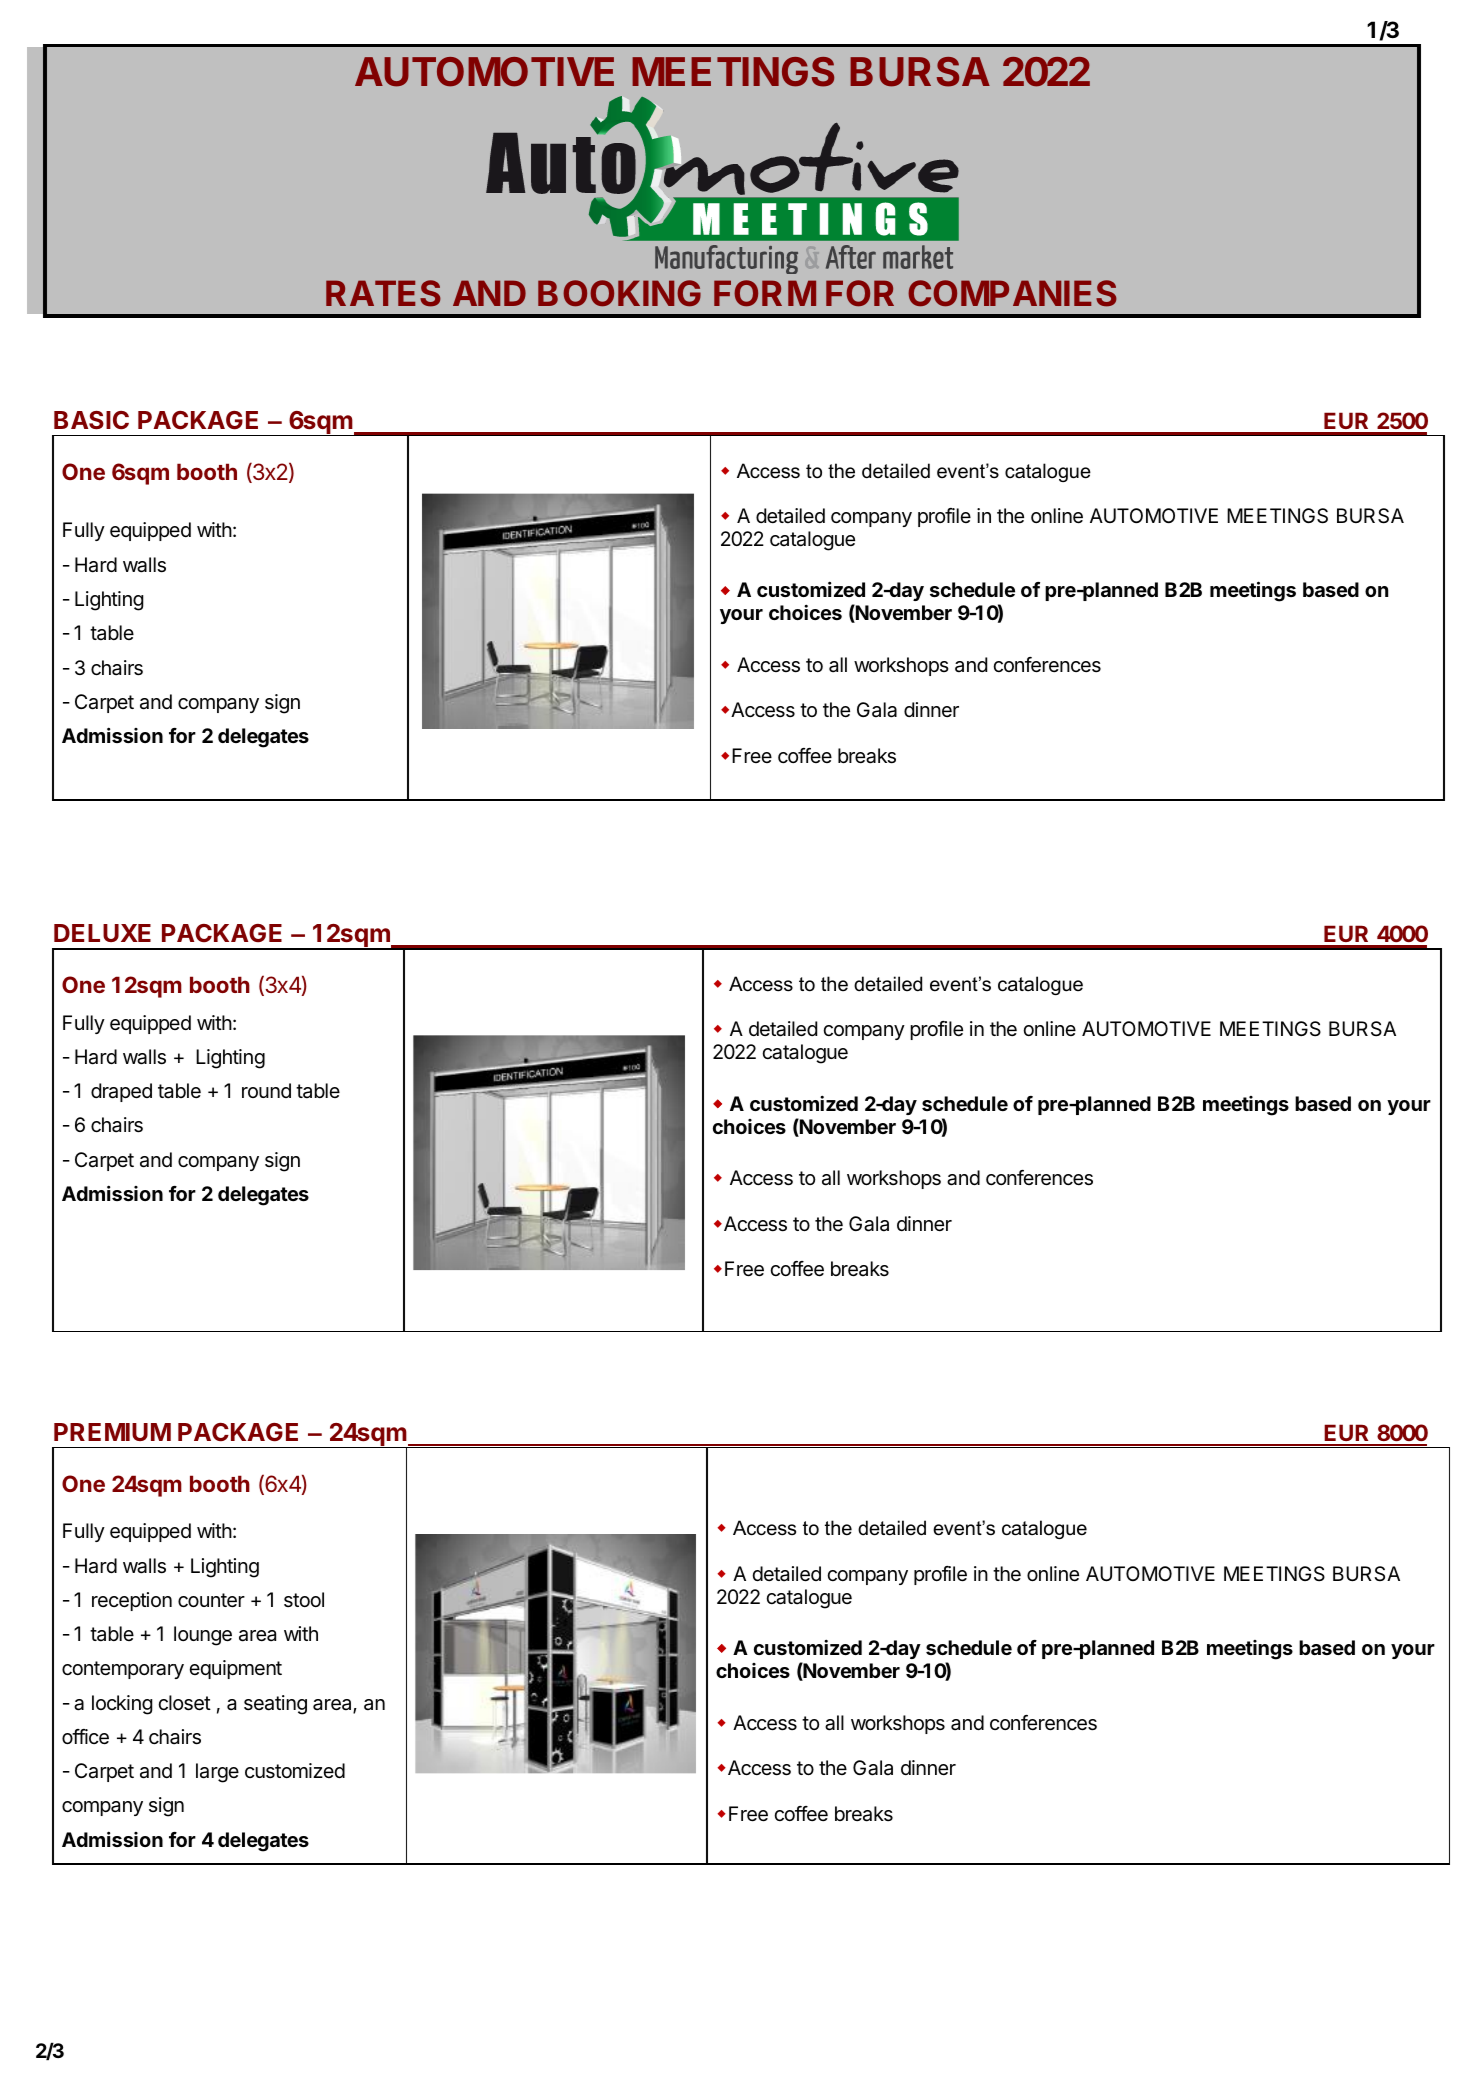  Describe the element at coordinates (1012, 293) in the document. I see `COMPANIES` at that location.
